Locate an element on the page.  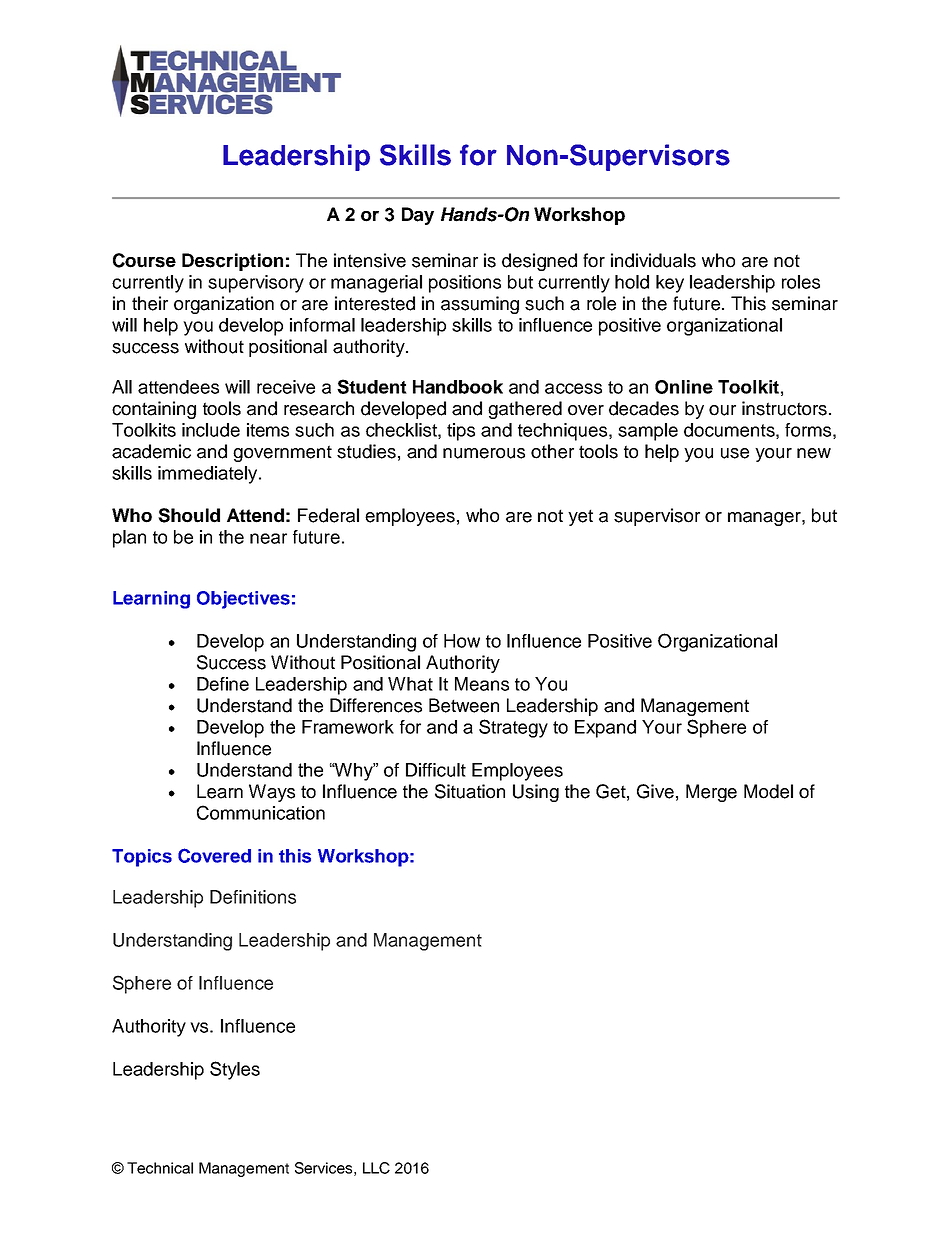
Technical is located at coordinates (160, 1168).
